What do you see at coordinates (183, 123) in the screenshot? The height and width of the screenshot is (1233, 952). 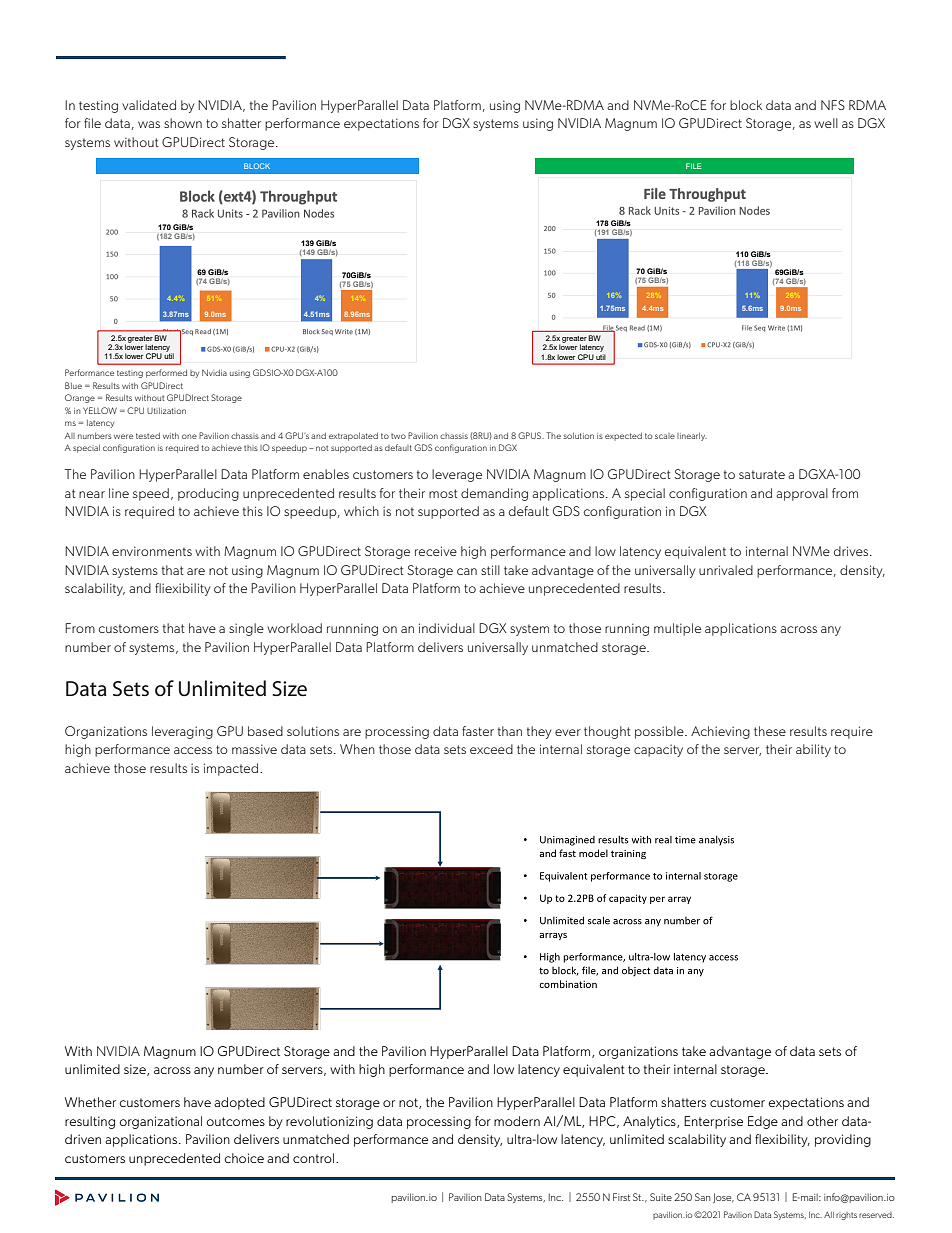 I see `shown` at bounding box center [183, 123].
